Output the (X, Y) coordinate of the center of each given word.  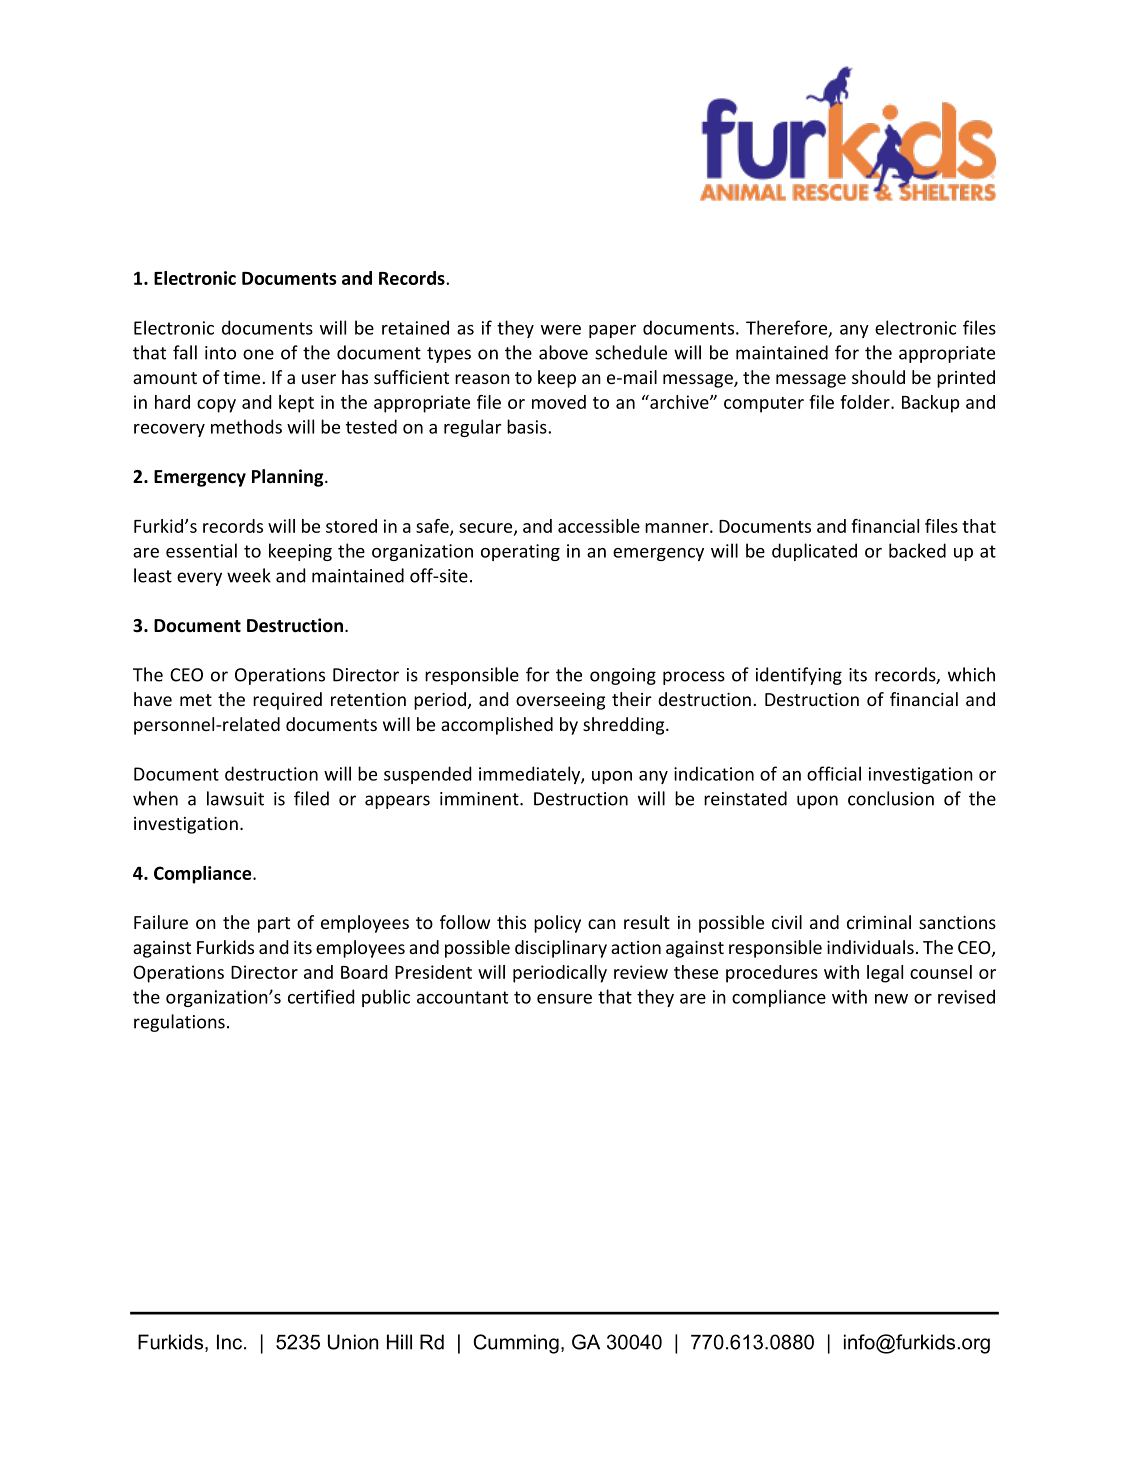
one (258, 354)
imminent (480, 799)
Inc (231, 1342)
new (891, 999)
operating (520, 552)
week (249, 575)
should (878, 377)
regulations (179, 1023)
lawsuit (235, 798)
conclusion (891, 798)
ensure (564, 999)
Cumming (516, 1344)
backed (917, 550)
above (563, 352)
